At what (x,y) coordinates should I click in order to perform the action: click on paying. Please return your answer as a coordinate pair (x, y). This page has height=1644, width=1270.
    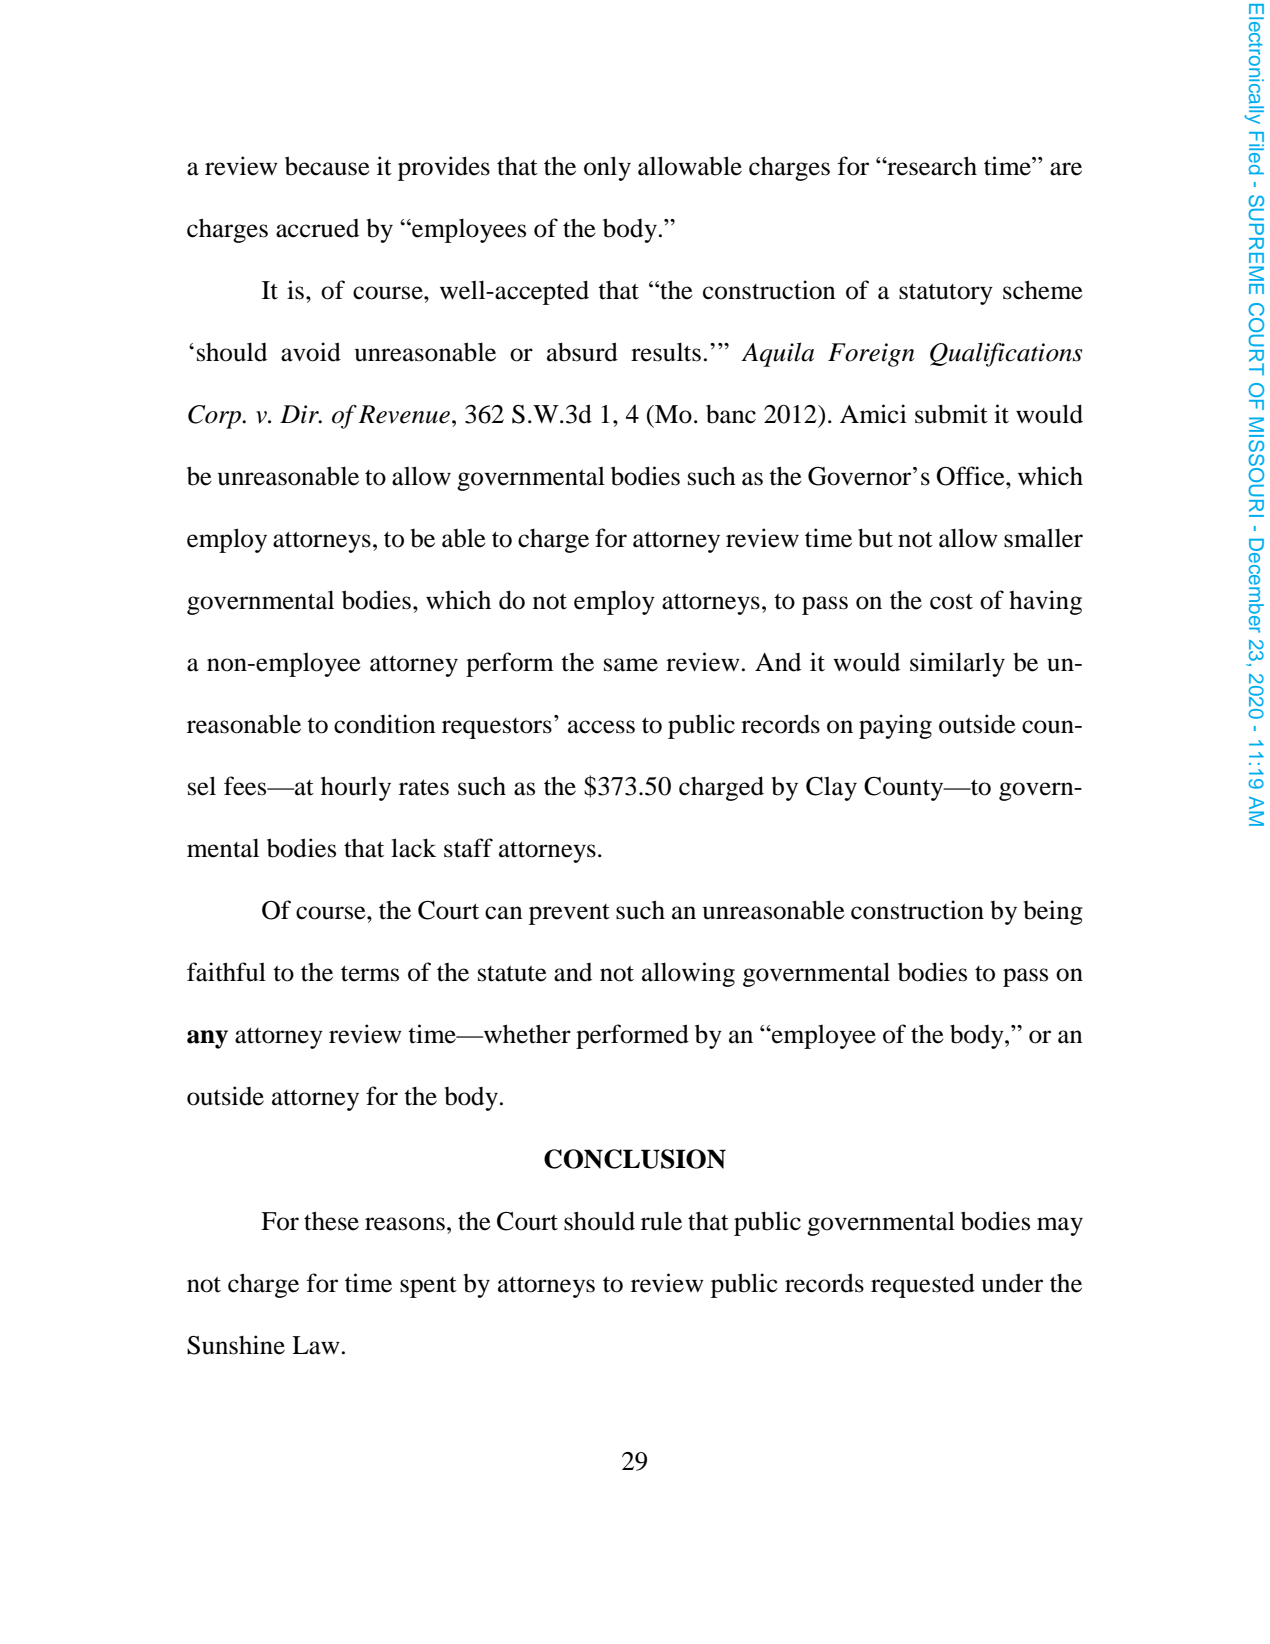
    Looking at the image, I should click on (895, 726).
